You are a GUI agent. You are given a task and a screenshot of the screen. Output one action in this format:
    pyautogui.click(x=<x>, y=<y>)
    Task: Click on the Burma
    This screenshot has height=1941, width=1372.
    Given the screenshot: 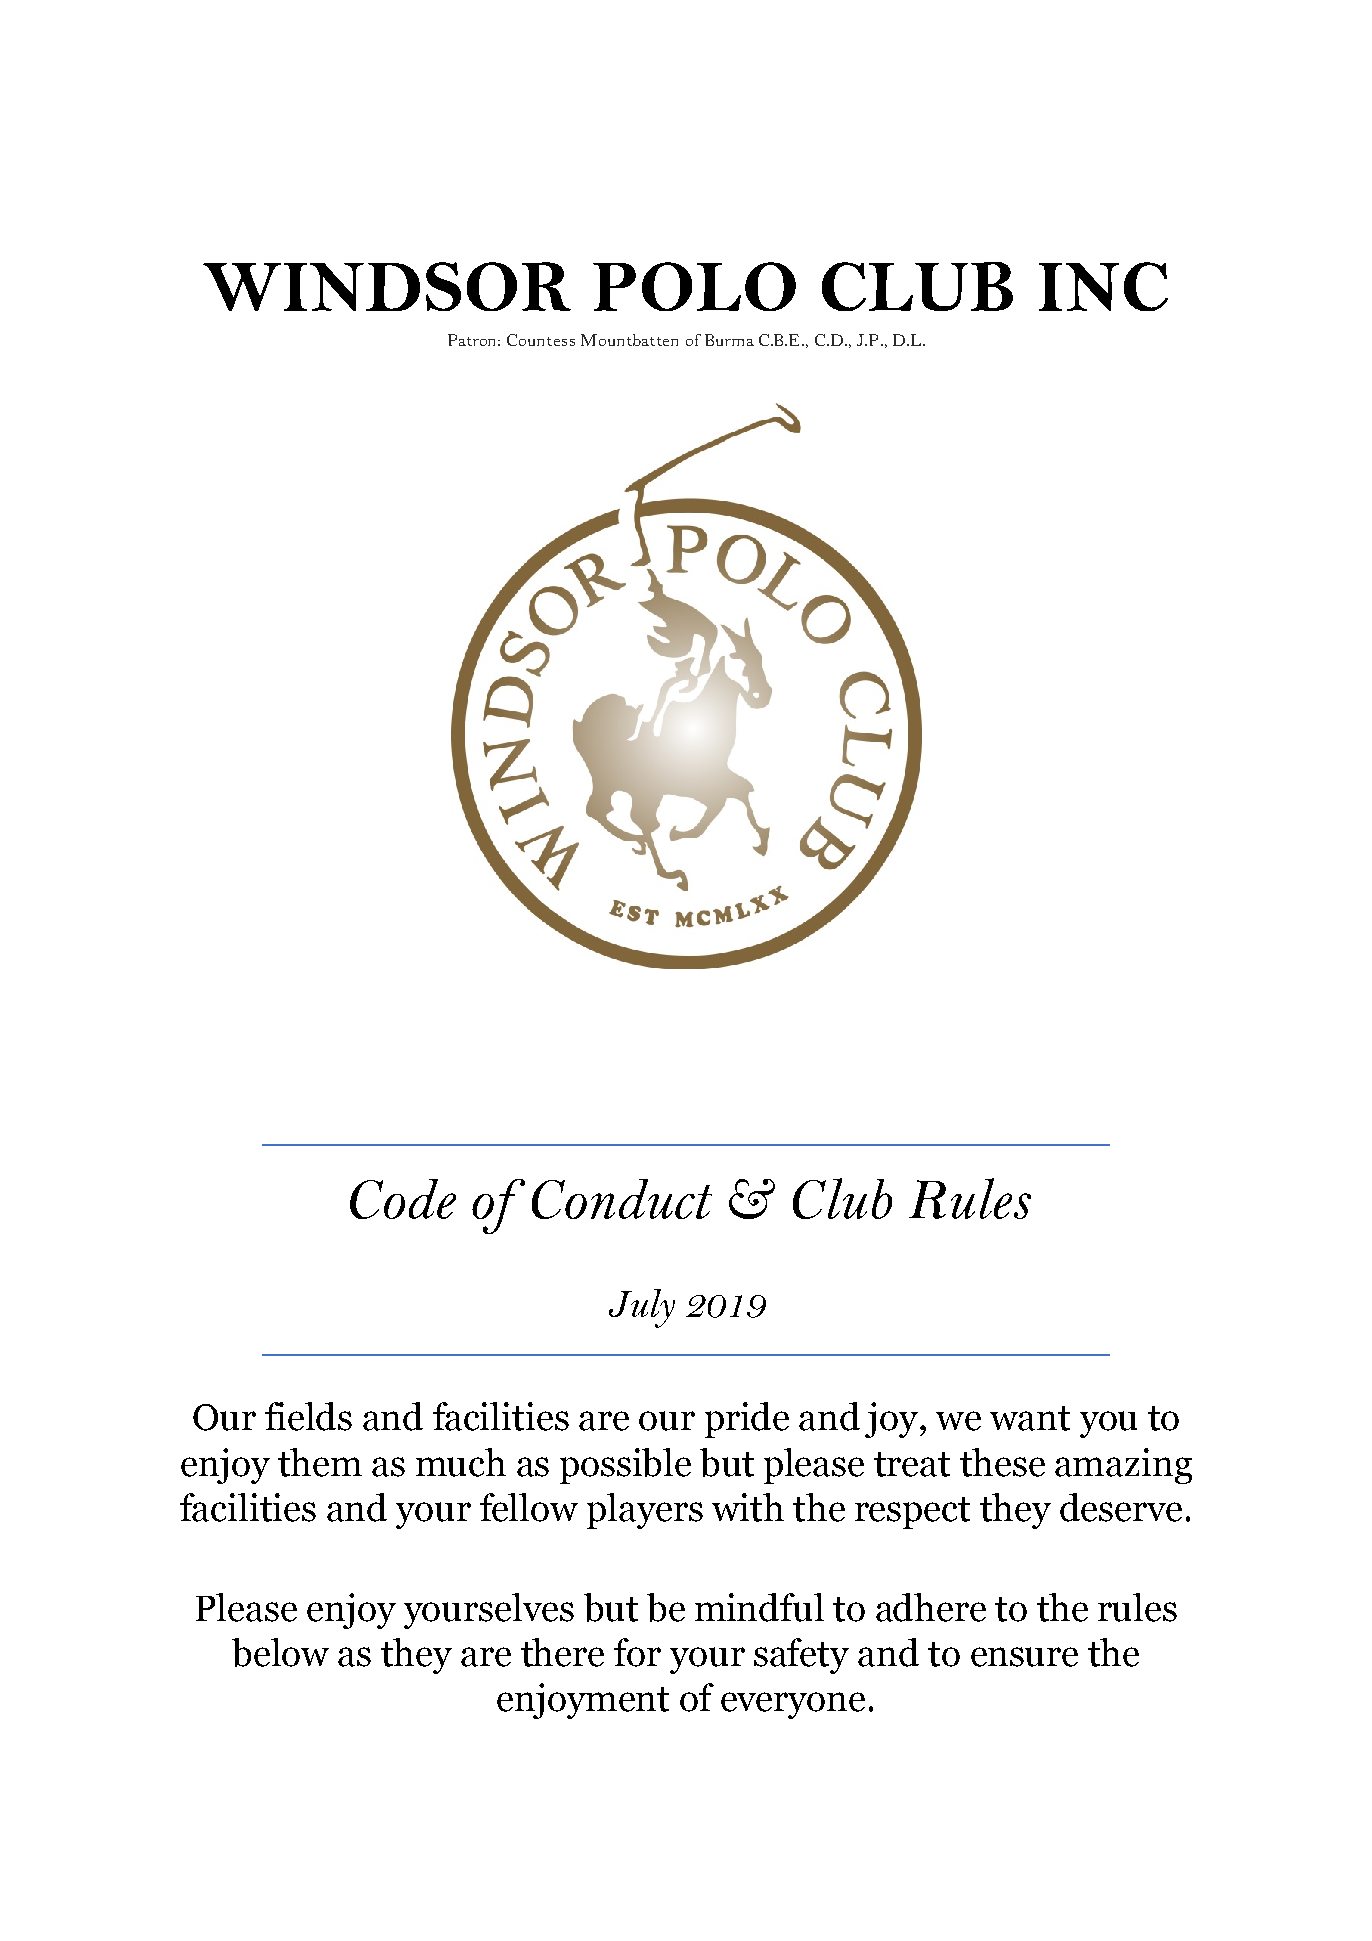 What is the action you would take?
    pyautogui.click(x=729, y=340)
